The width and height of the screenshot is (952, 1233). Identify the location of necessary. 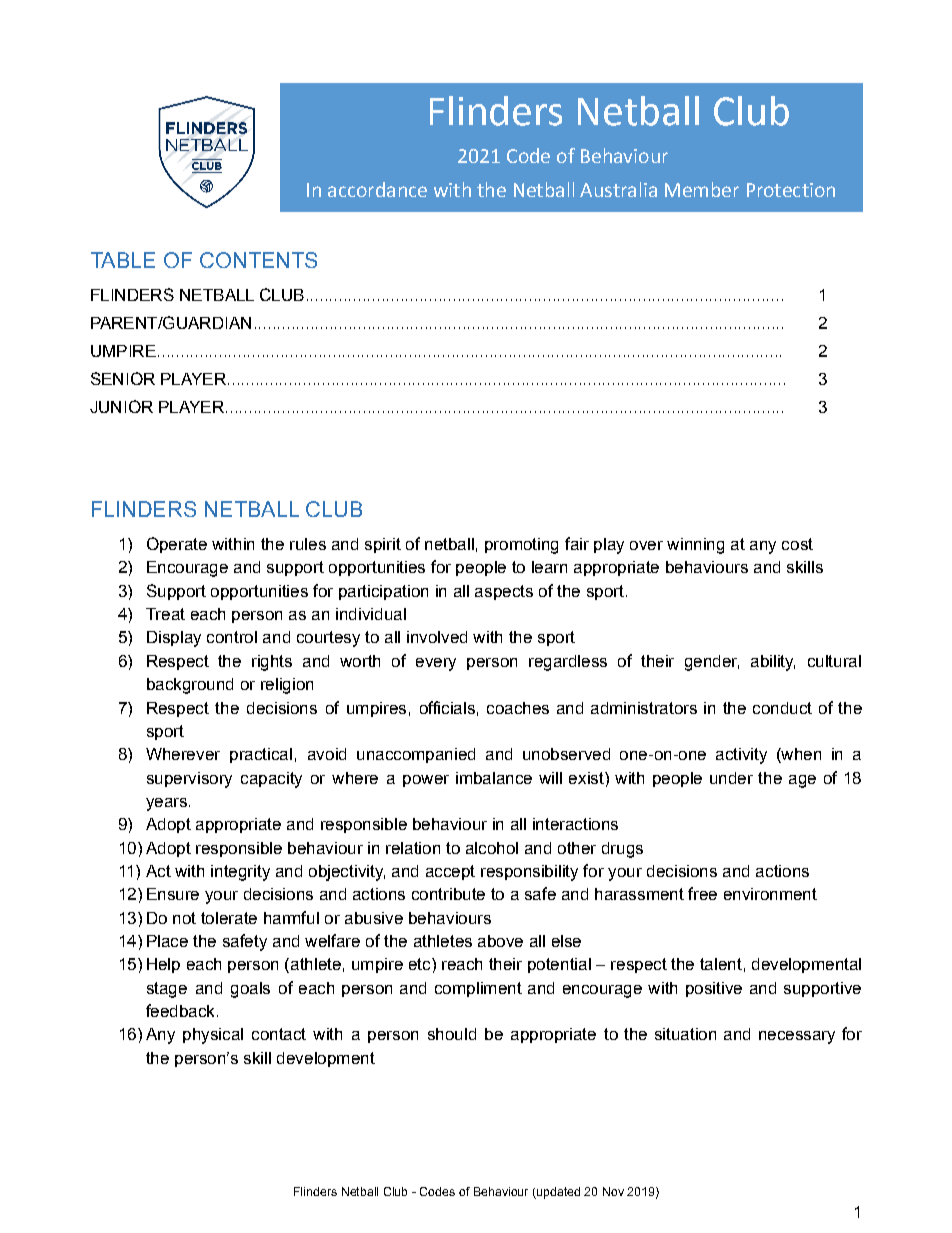
(797, 1037).
